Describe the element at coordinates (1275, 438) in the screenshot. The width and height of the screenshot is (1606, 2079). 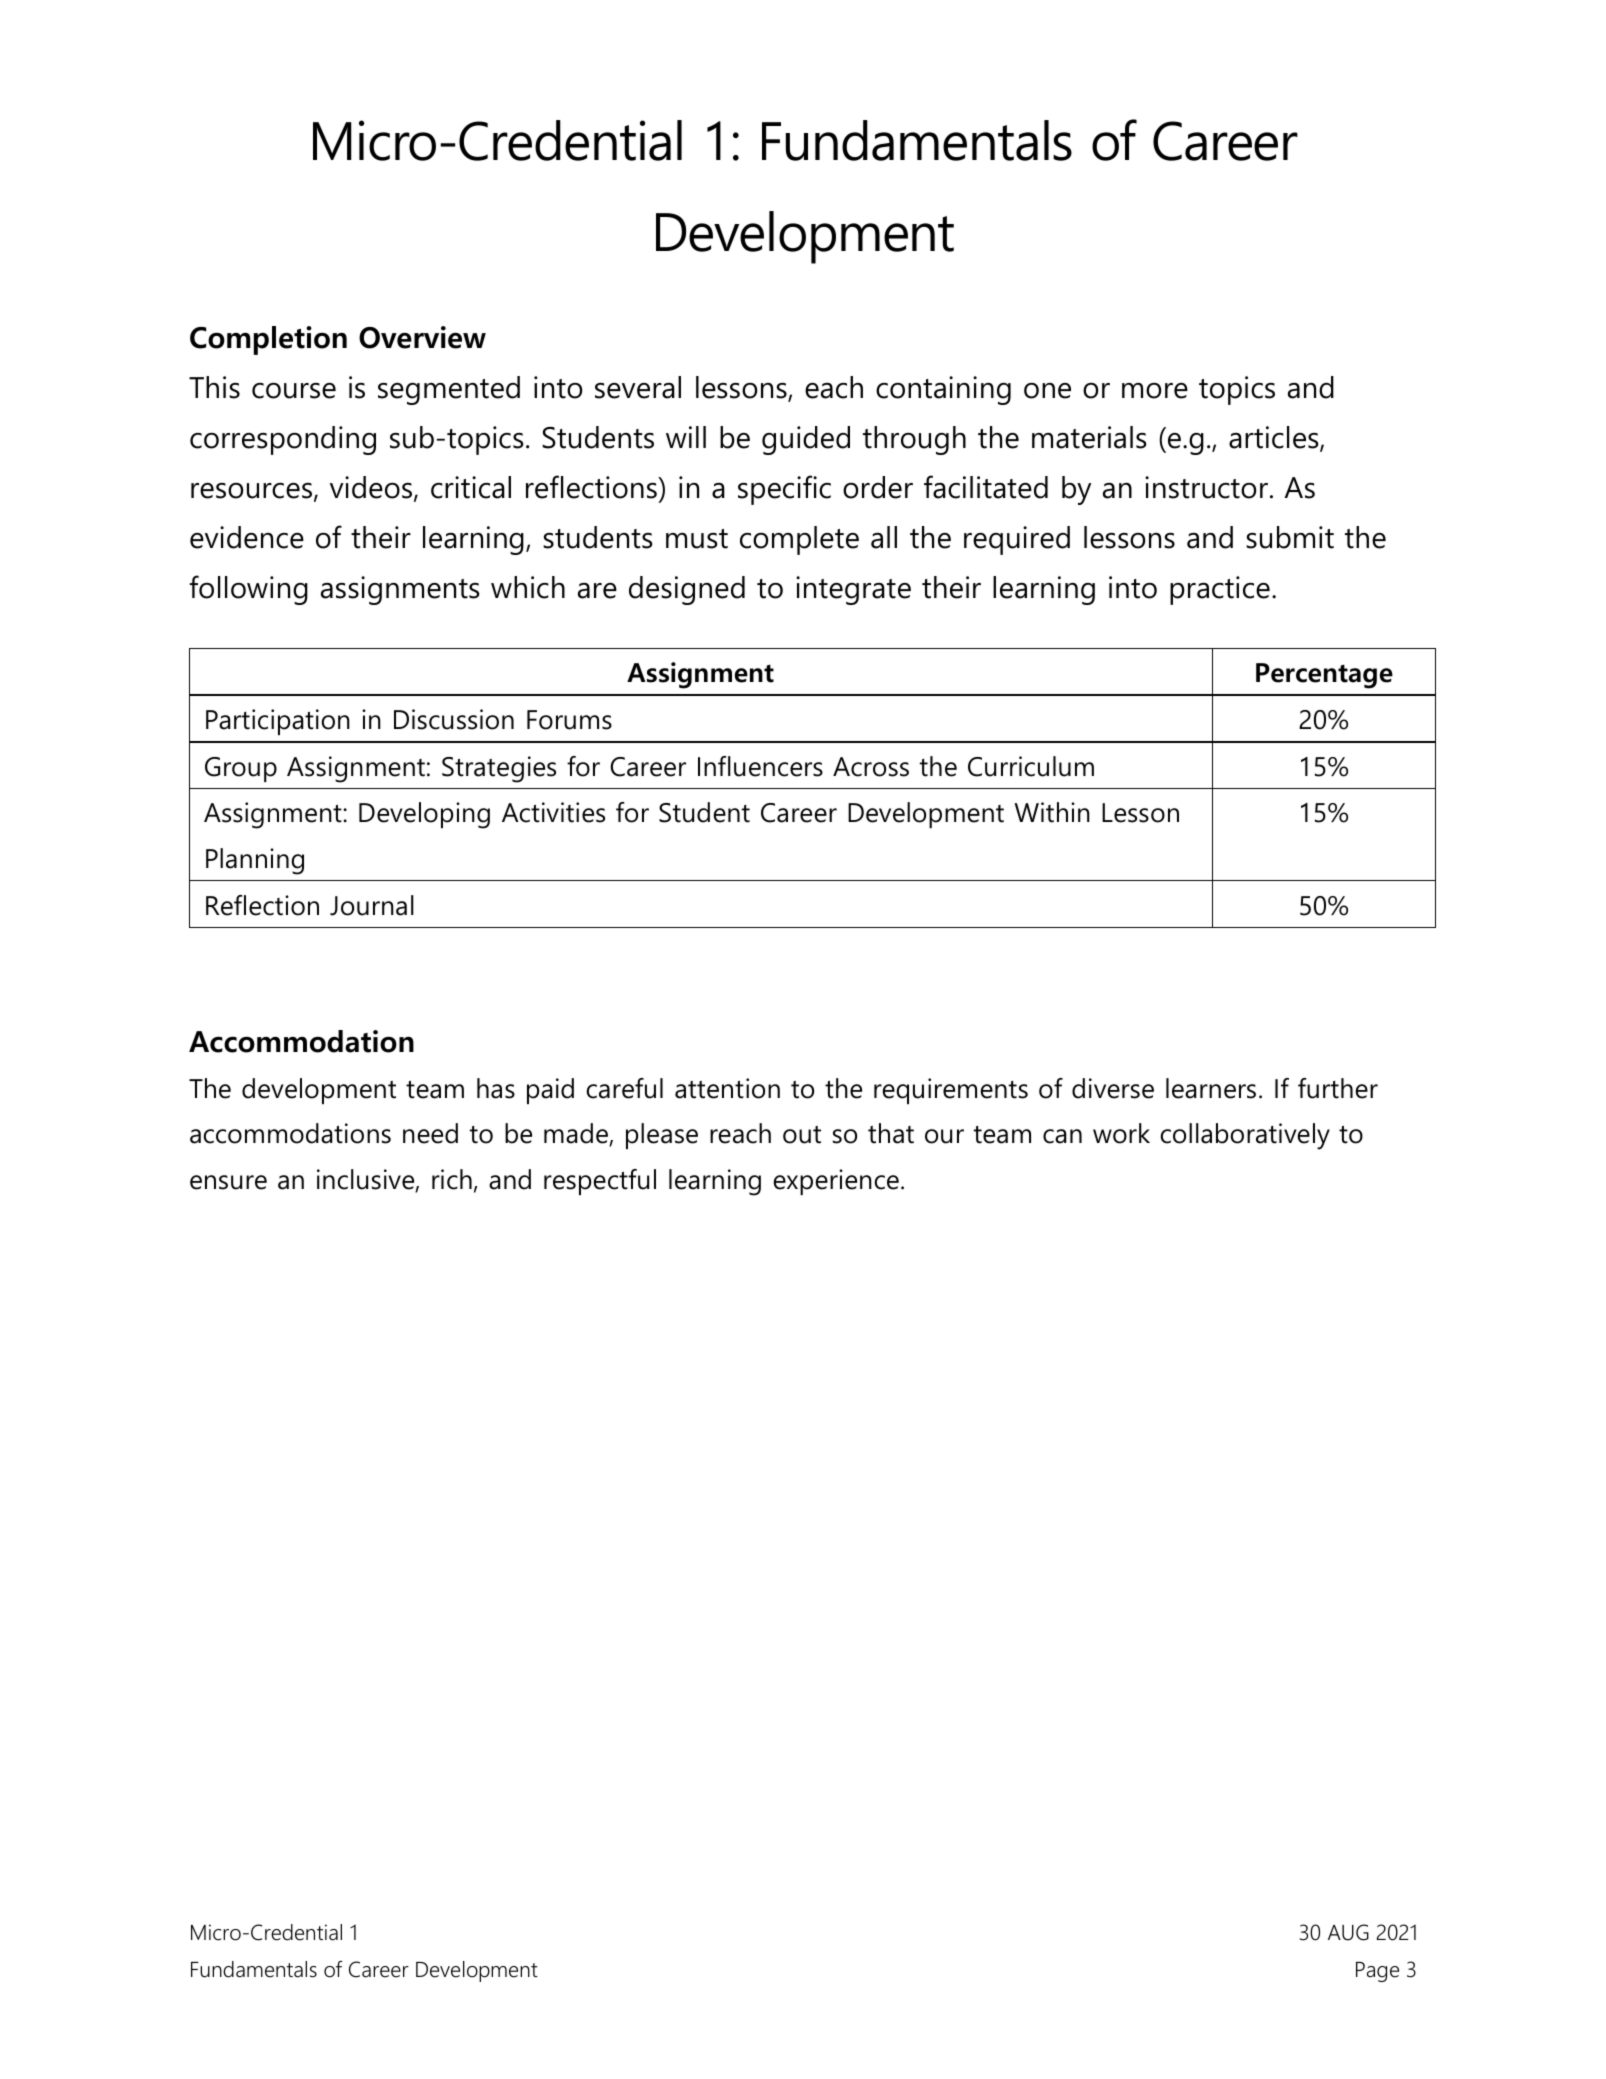
I see `articles` at that location.
